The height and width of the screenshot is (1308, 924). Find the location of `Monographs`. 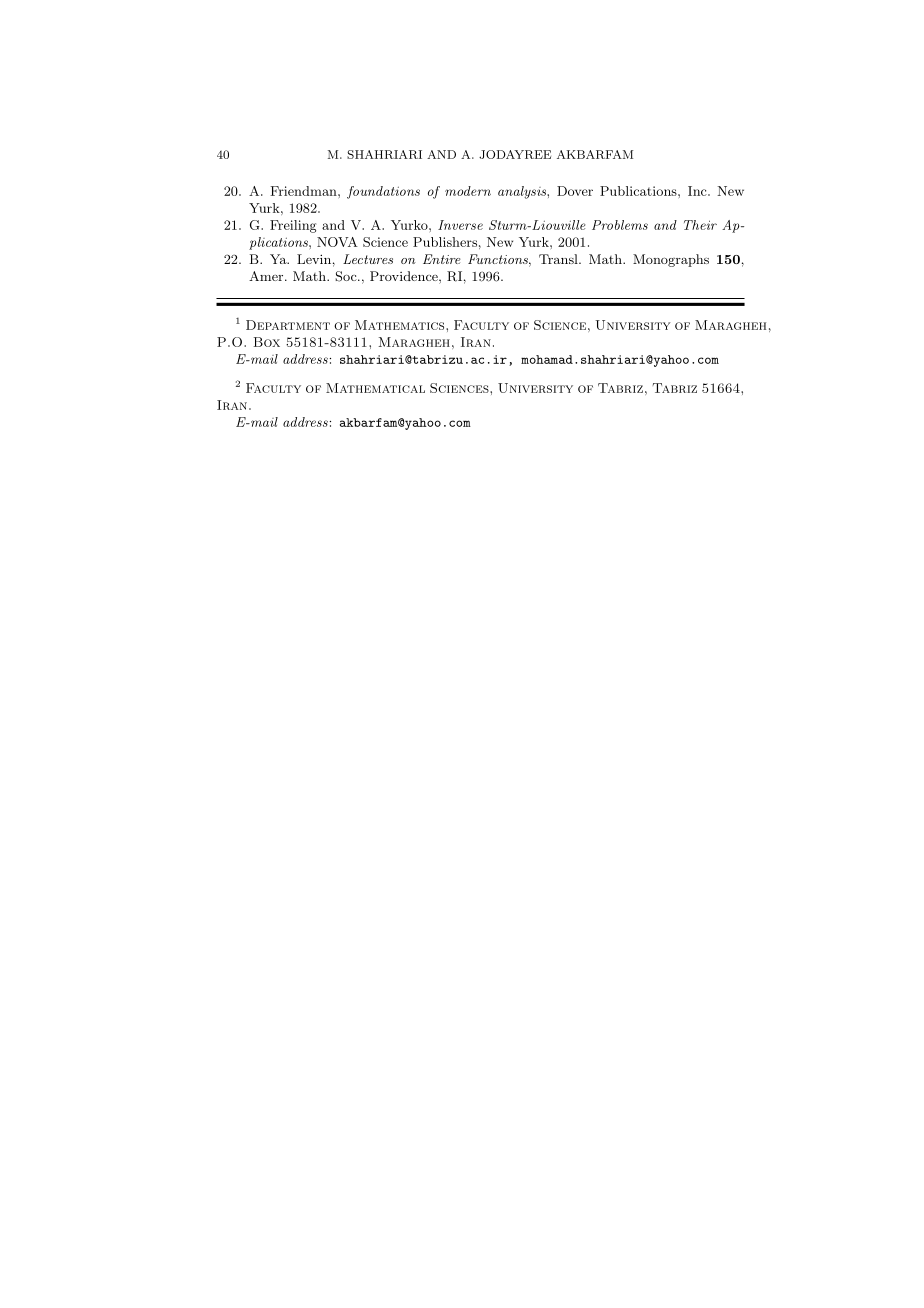

Monographs is located at coordinates (671, 260).
